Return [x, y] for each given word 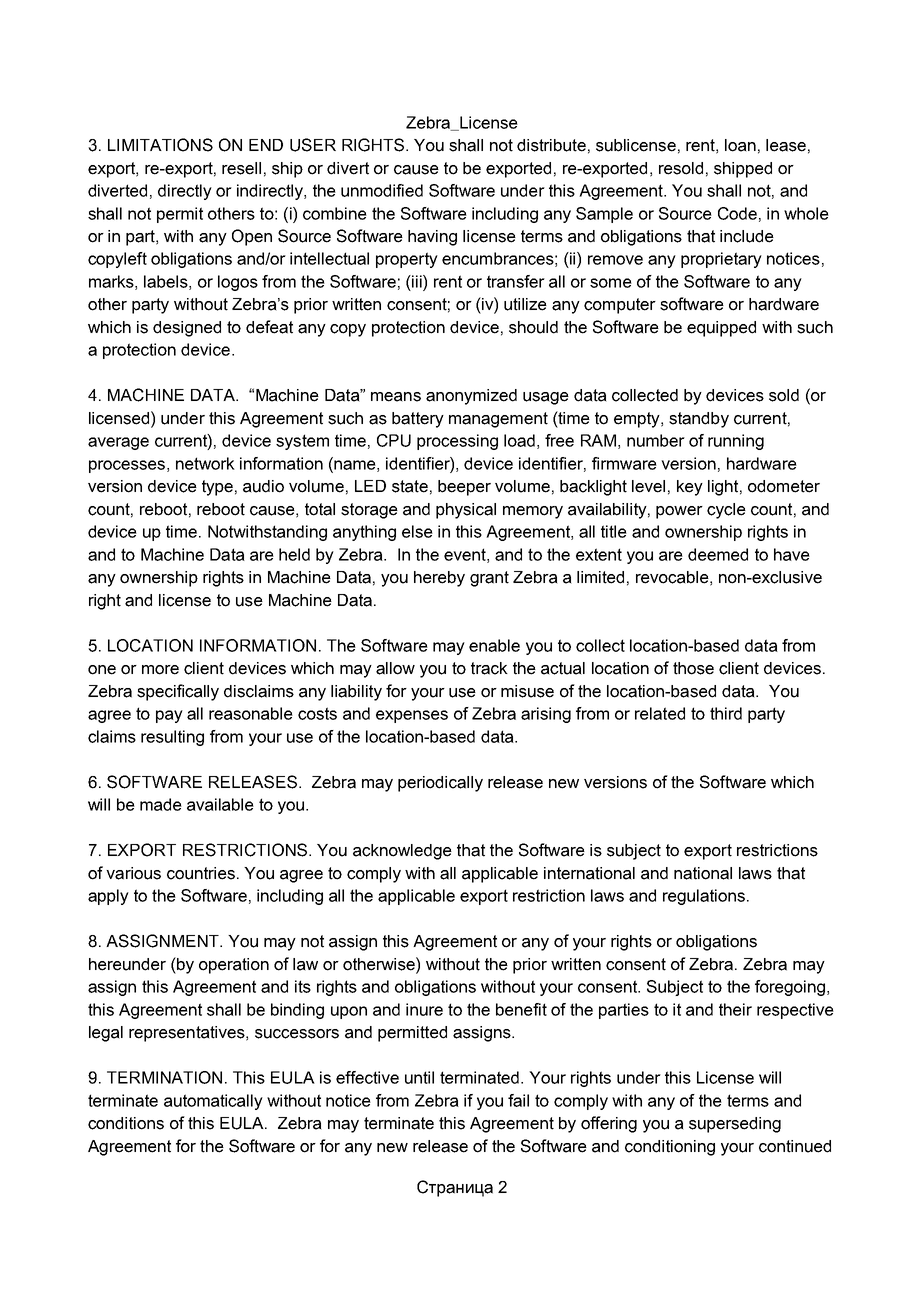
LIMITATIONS [160, 145]
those [693, 668]
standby [699, 420]
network [205, 463]
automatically [213, 1102]
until [419, 1077]
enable [494, 645]
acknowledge [402, 852]
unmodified [382, 190]
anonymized [471, 397]
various [133, 873]
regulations [704, 897]
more [160, 670]
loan [740, 145]
